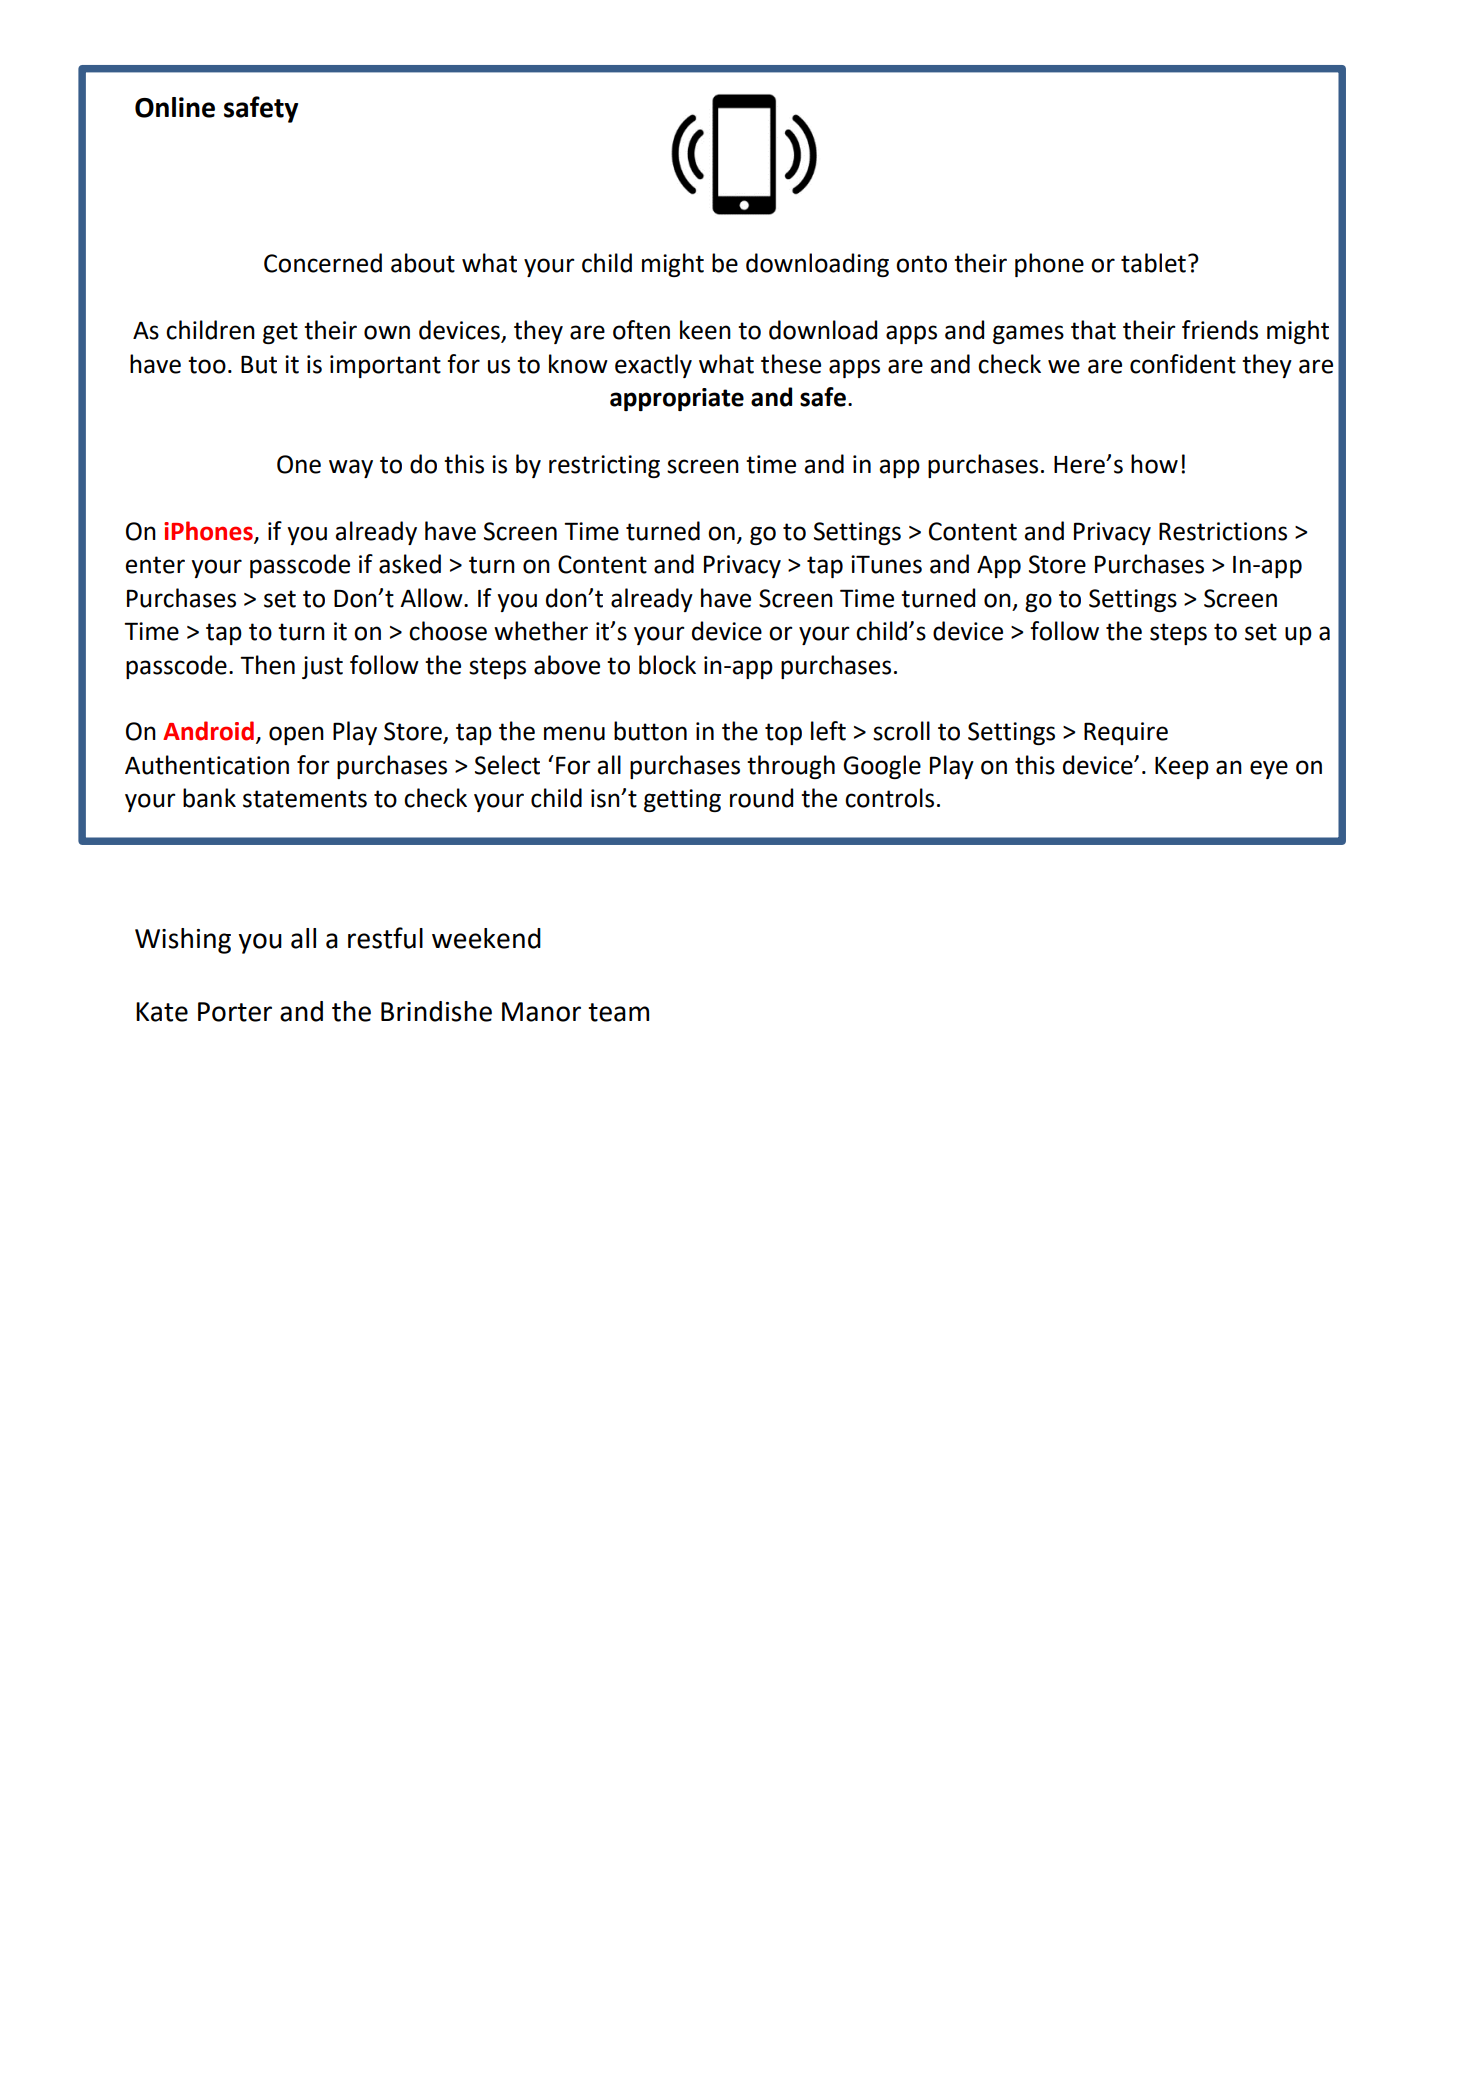 This page has height=2095, width=1481. Describe the element at coordinates (322, 667) in the page. I see `just` at that location.
